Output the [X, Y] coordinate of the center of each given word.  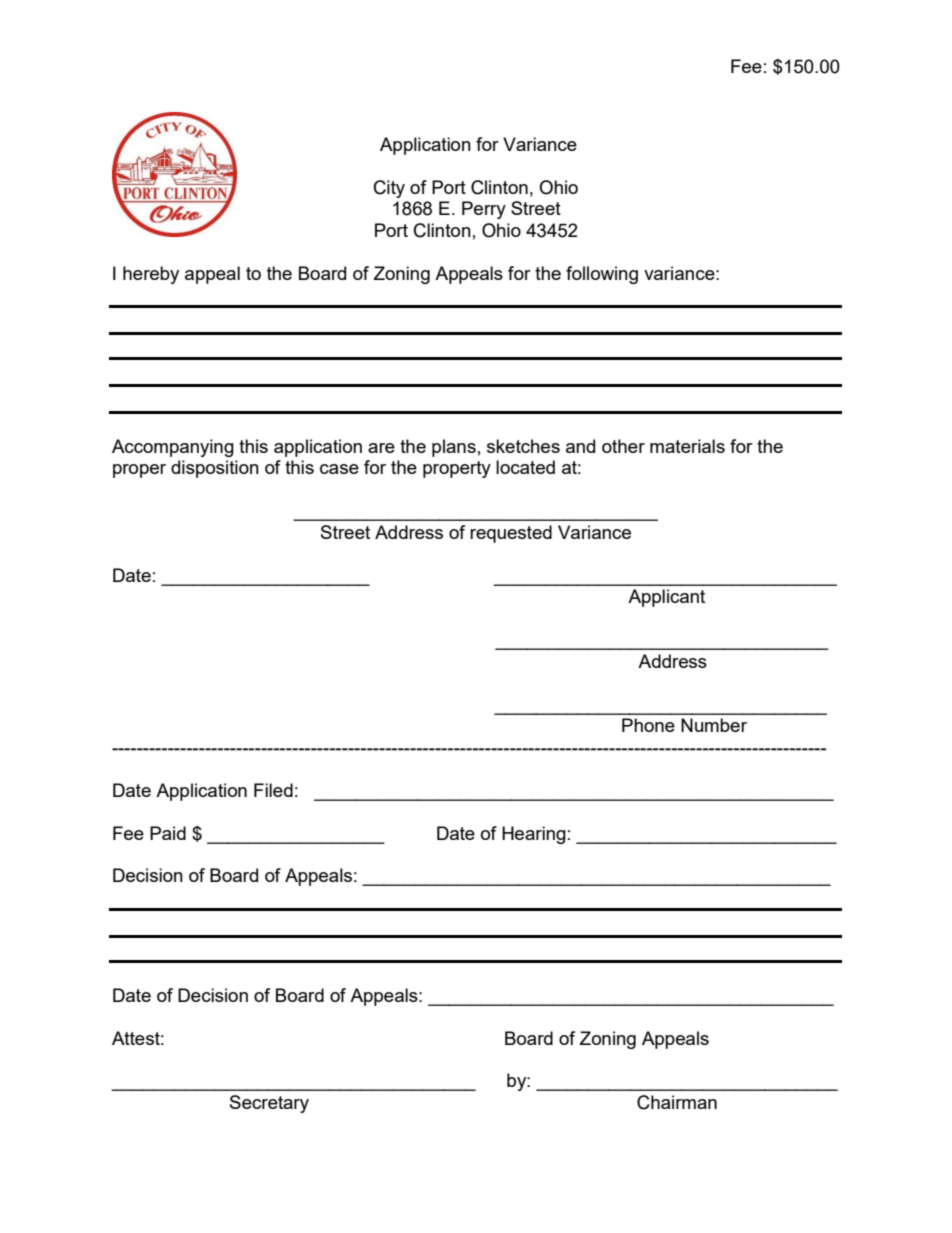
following [602, 275]
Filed [273, 790]
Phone [648, 725]
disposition [215, 469]
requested [511, 534]
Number [714, 725]
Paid [168, 833]
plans [454, 448]
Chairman [677, 1102]
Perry [484, 210]
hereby [151, 275]
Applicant [666, 598]
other [623, 446]
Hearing [534, 835]
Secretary [269, 1104]
